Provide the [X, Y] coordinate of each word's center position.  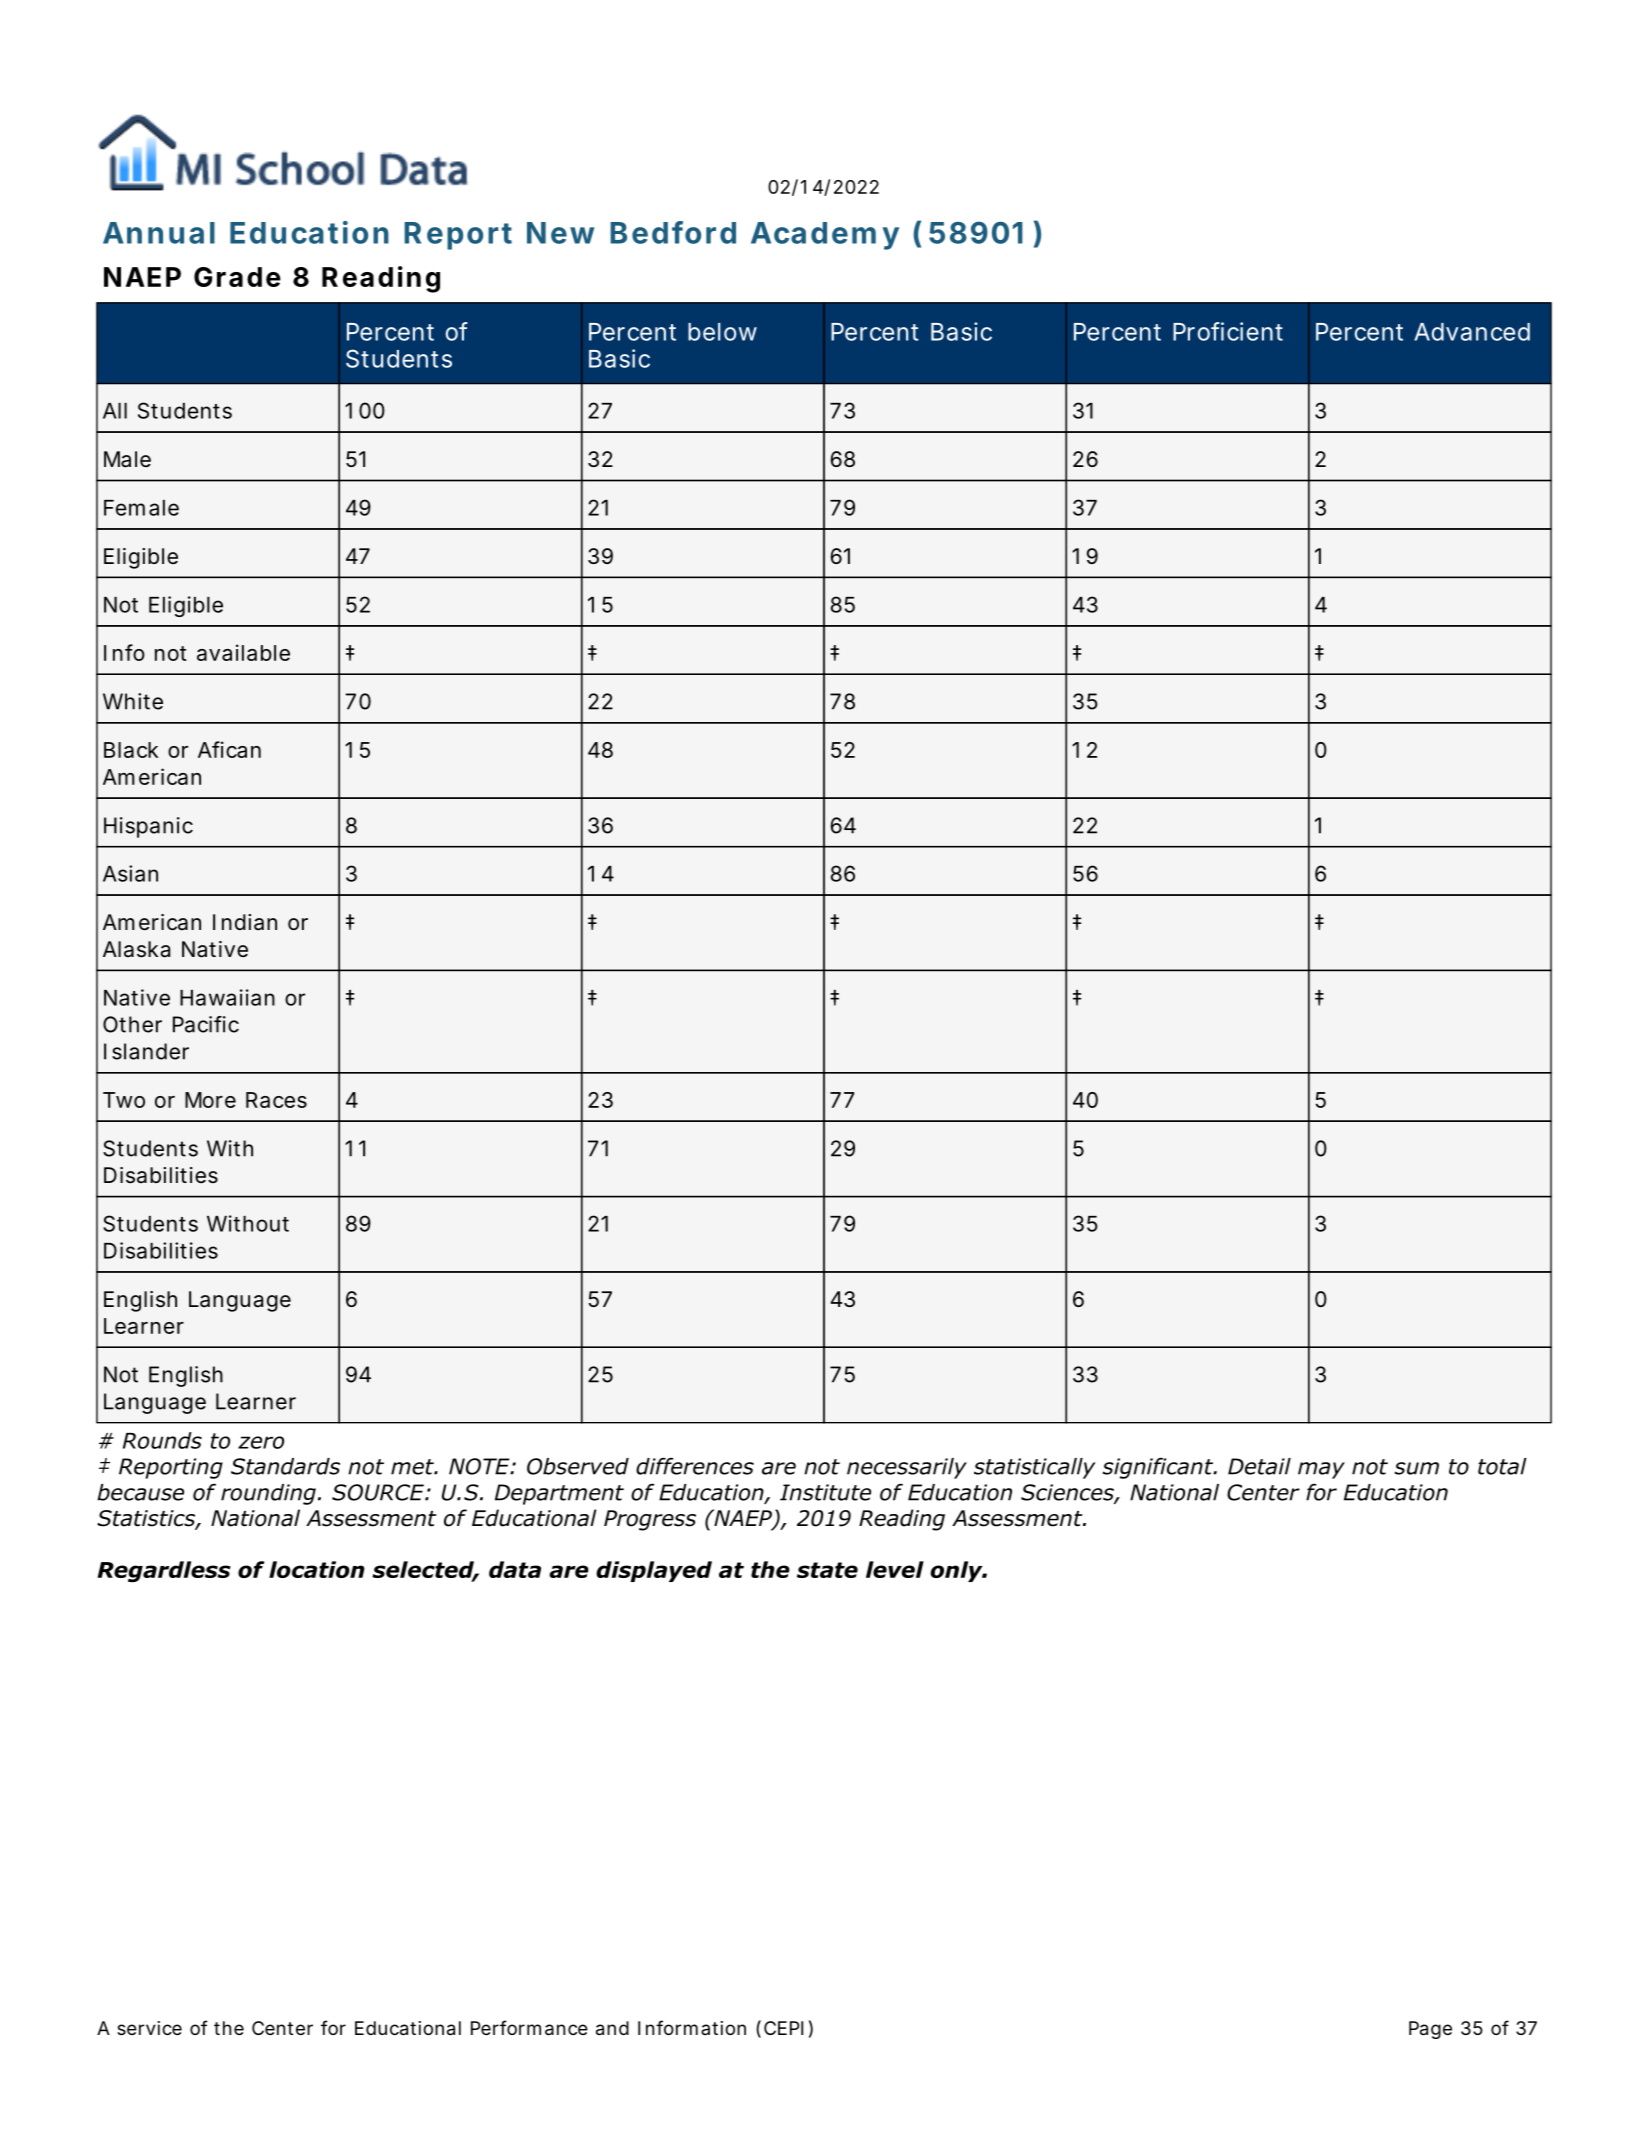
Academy [825, 236]
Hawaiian [227, 997]
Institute [825, 1492]
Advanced [1472, 332]
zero [261, 1442]
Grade [237, 277]
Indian [245, 922]
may [1321, 1470]
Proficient [1228, 331]
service [149, 2028]
